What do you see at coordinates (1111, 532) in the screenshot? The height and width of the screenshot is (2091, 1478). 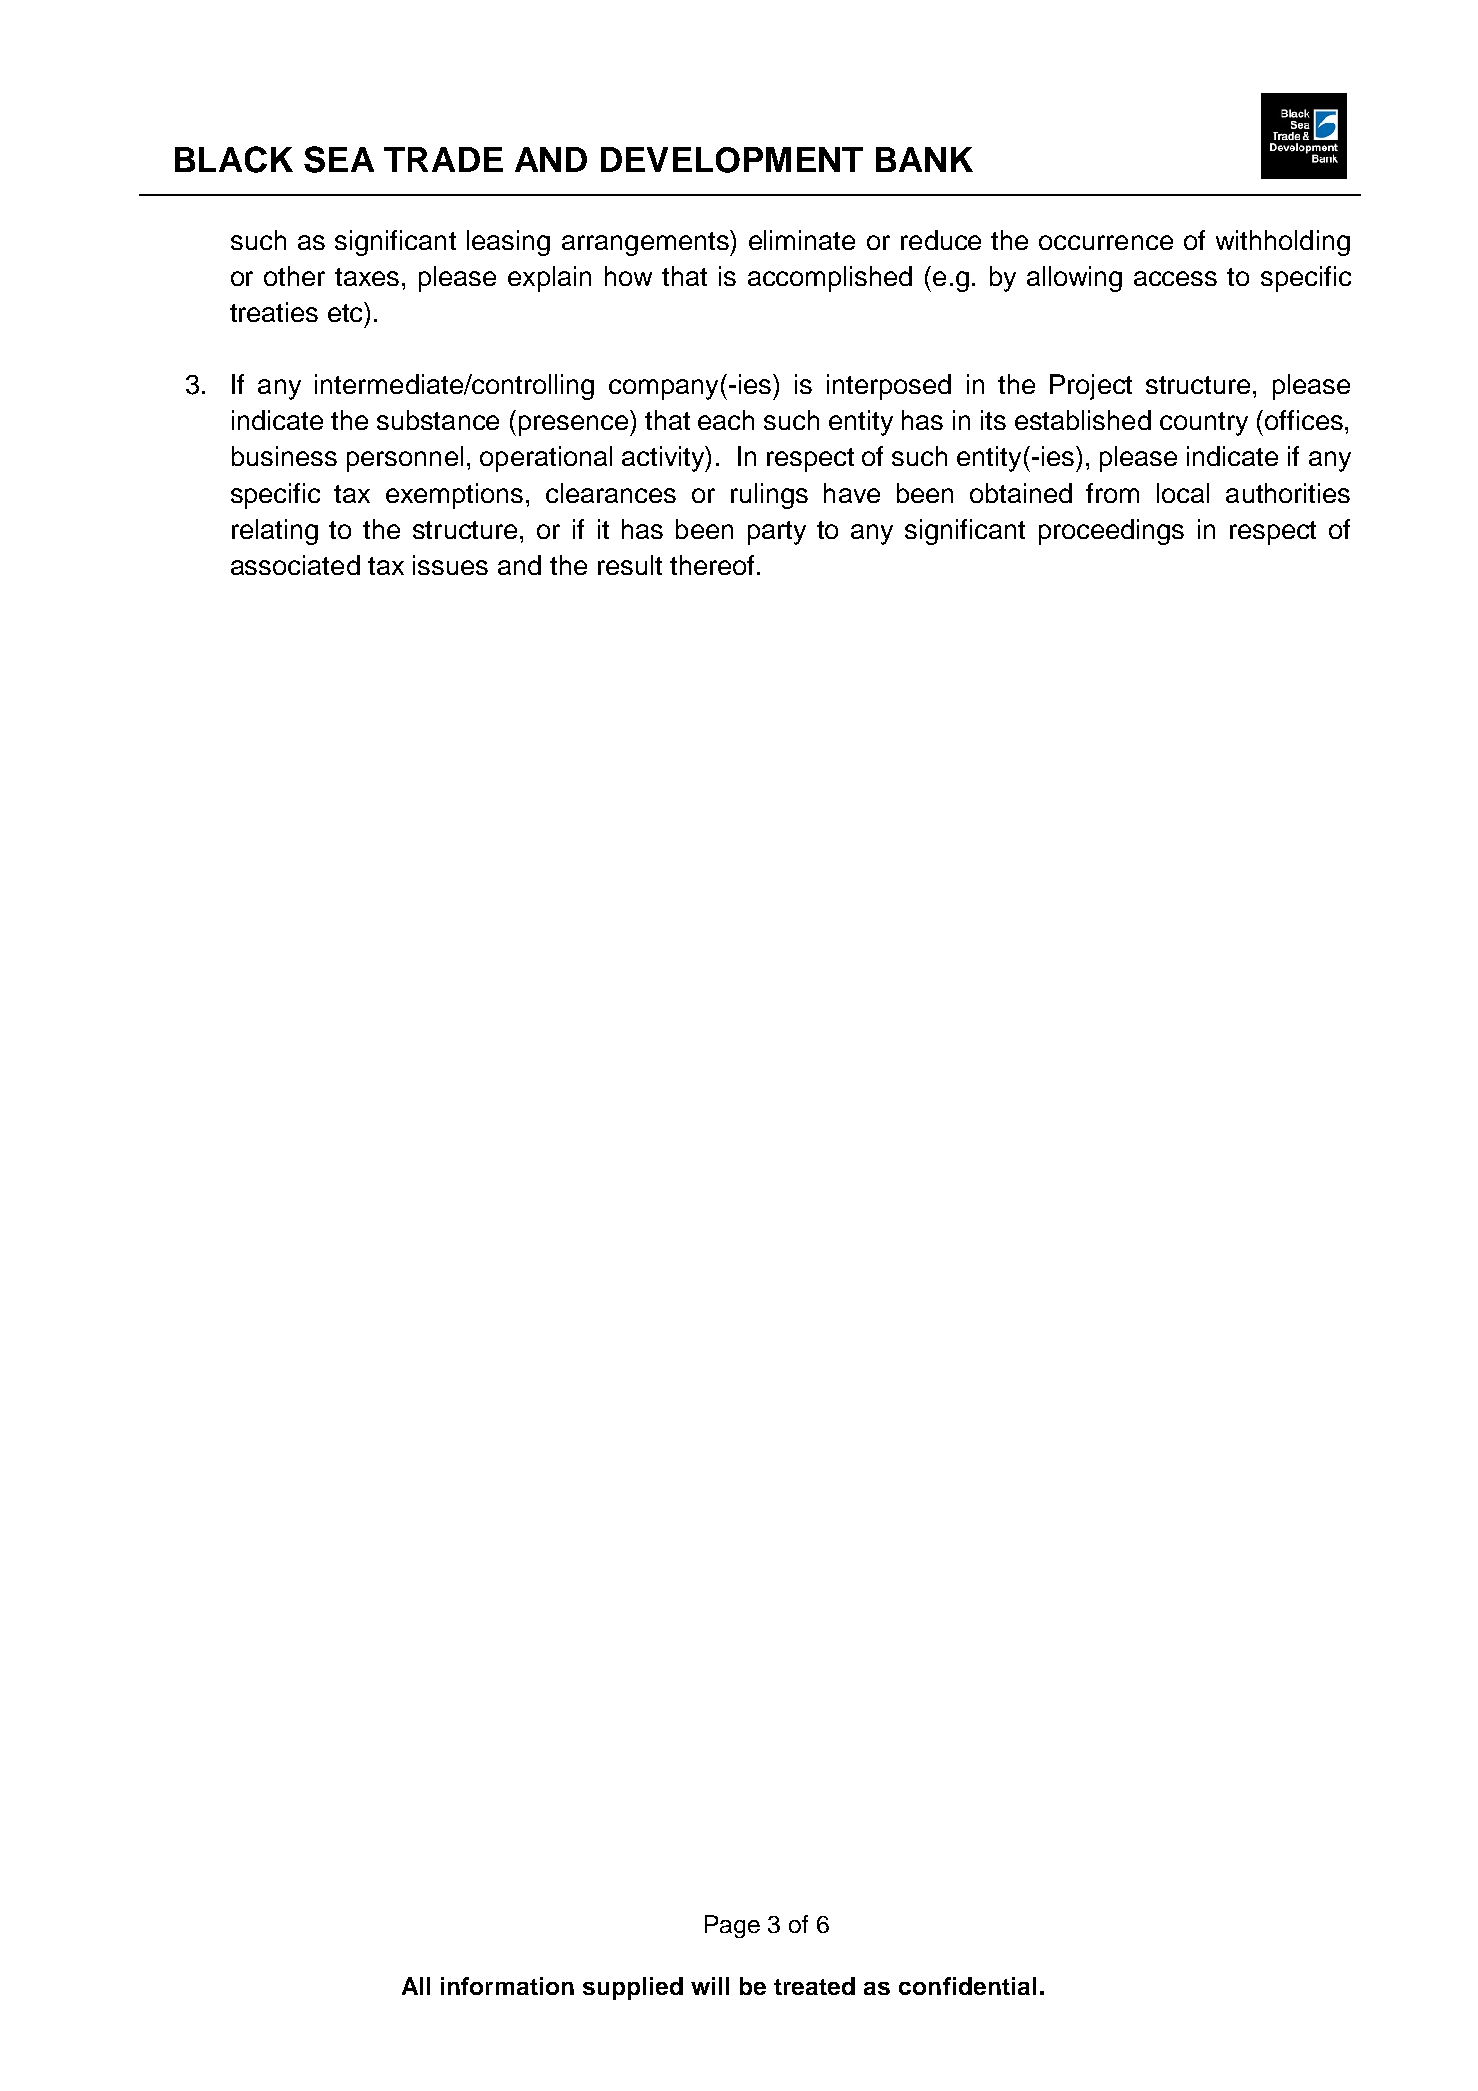 I see `proceedings` at bounding box center [1111, 532].
